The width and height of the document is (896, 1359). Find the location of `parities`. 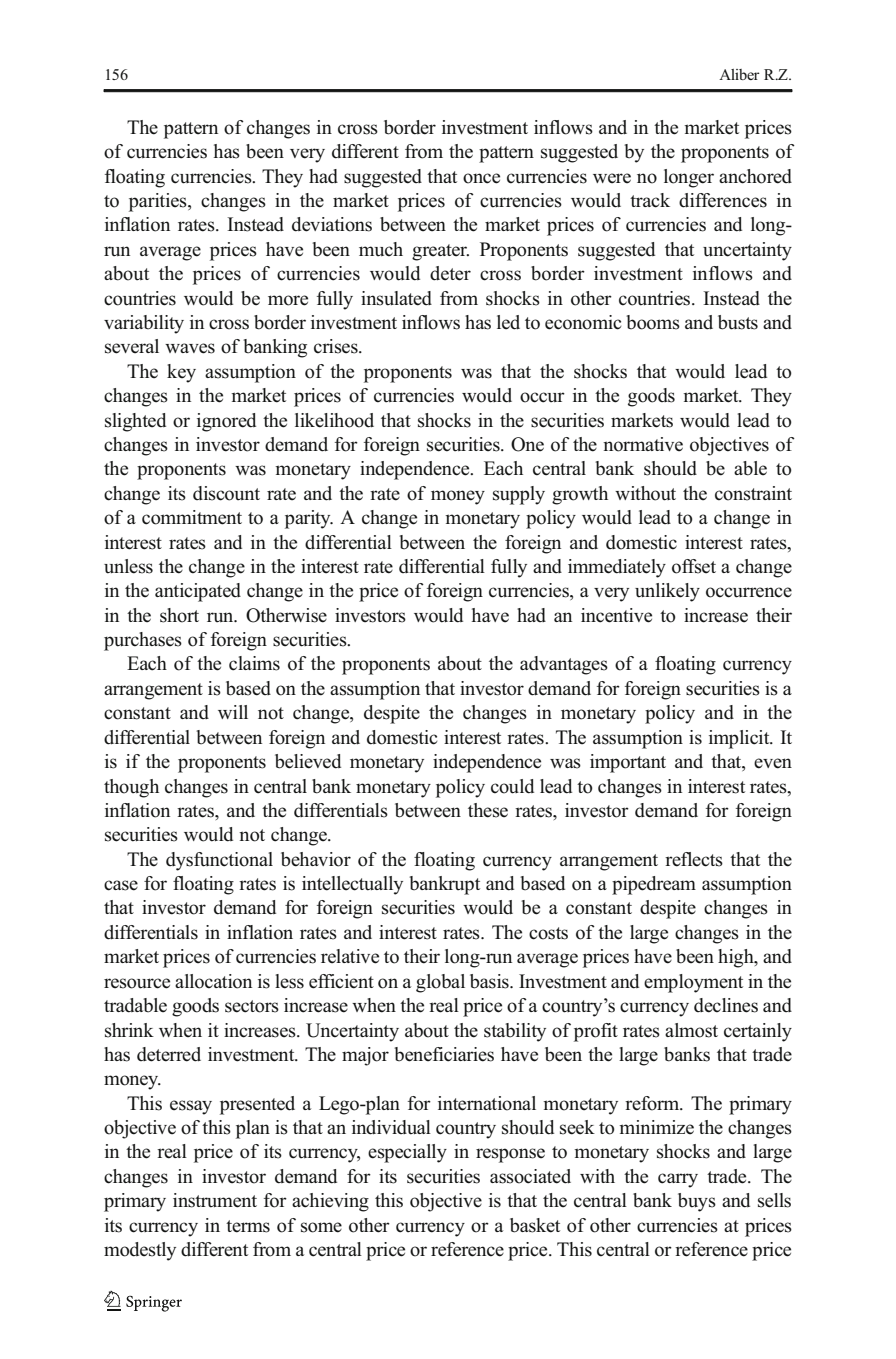

parities is located at coordinates (159, 202).
